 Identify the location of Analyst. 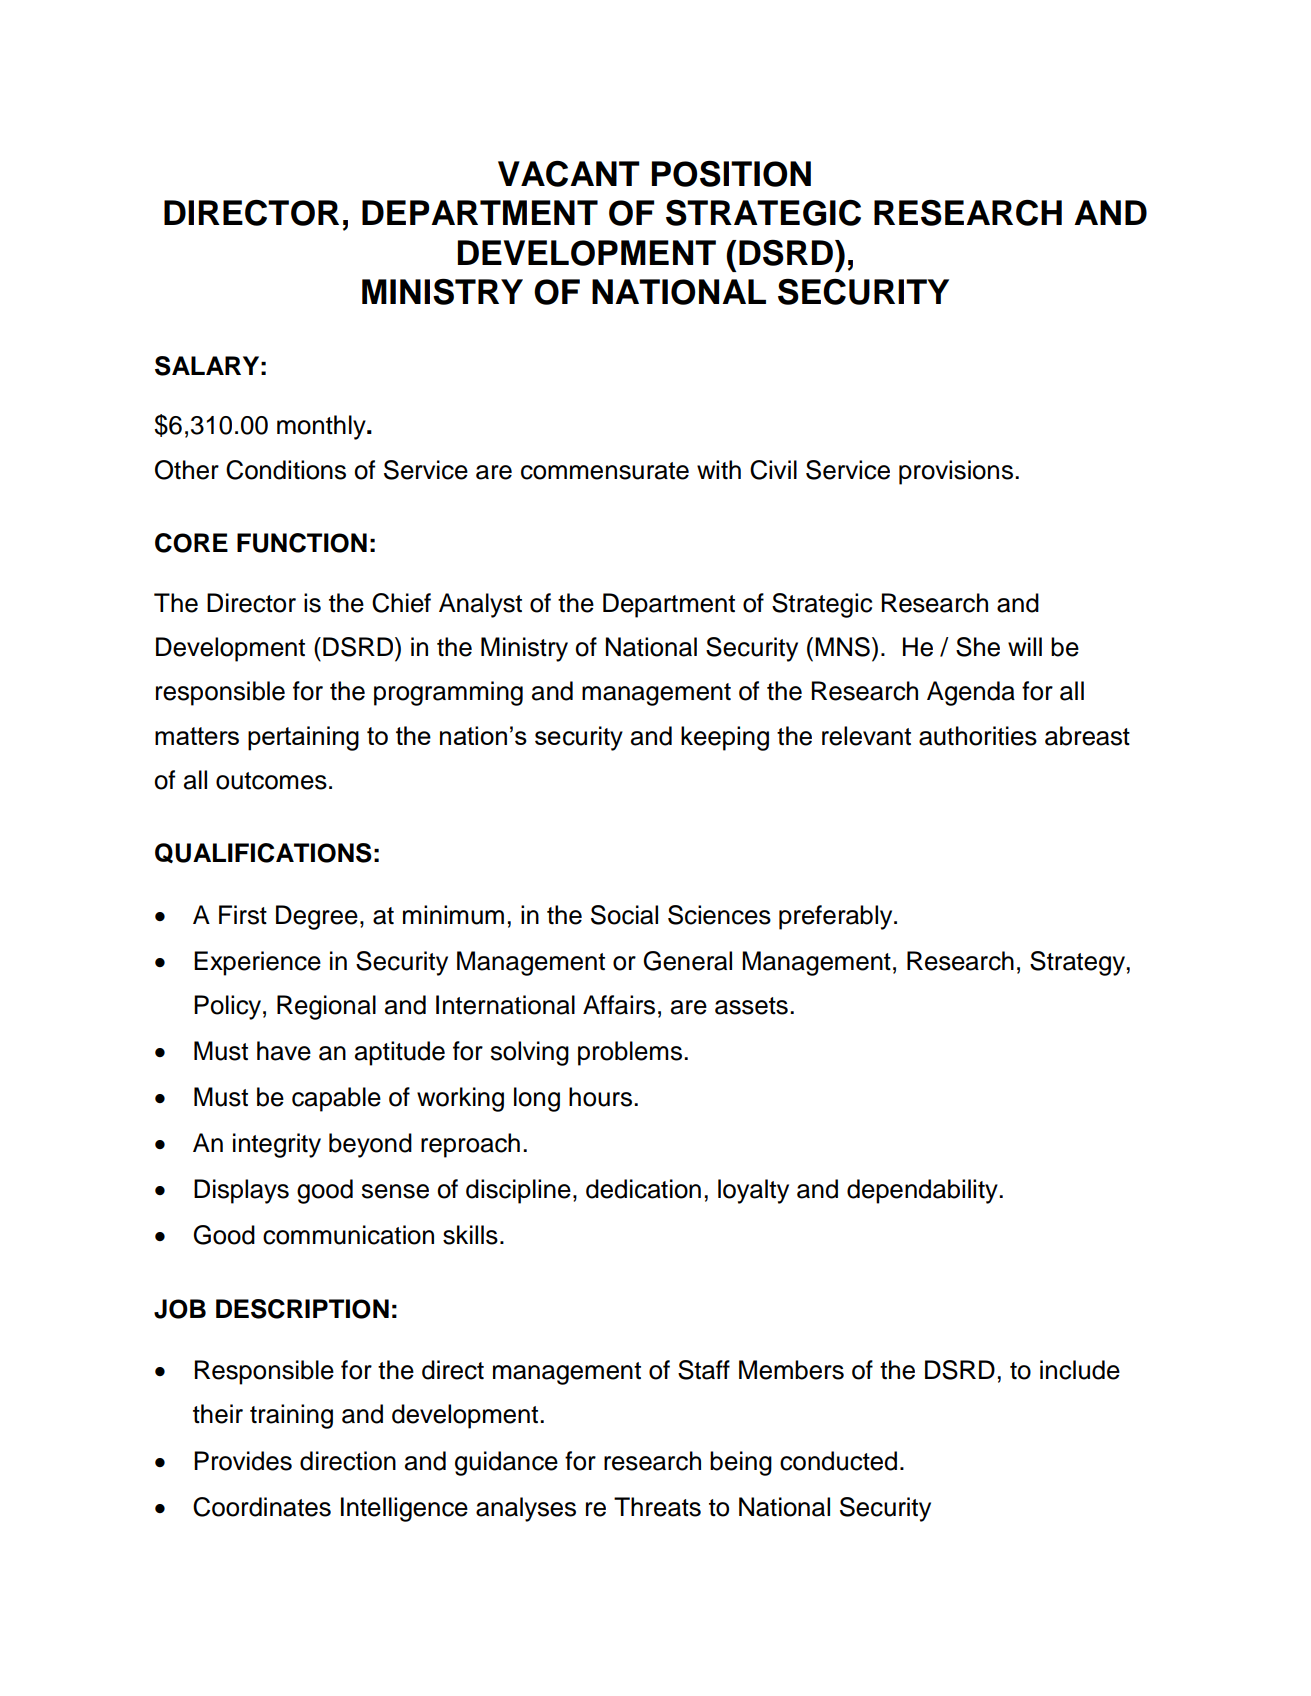
(480, 605).
